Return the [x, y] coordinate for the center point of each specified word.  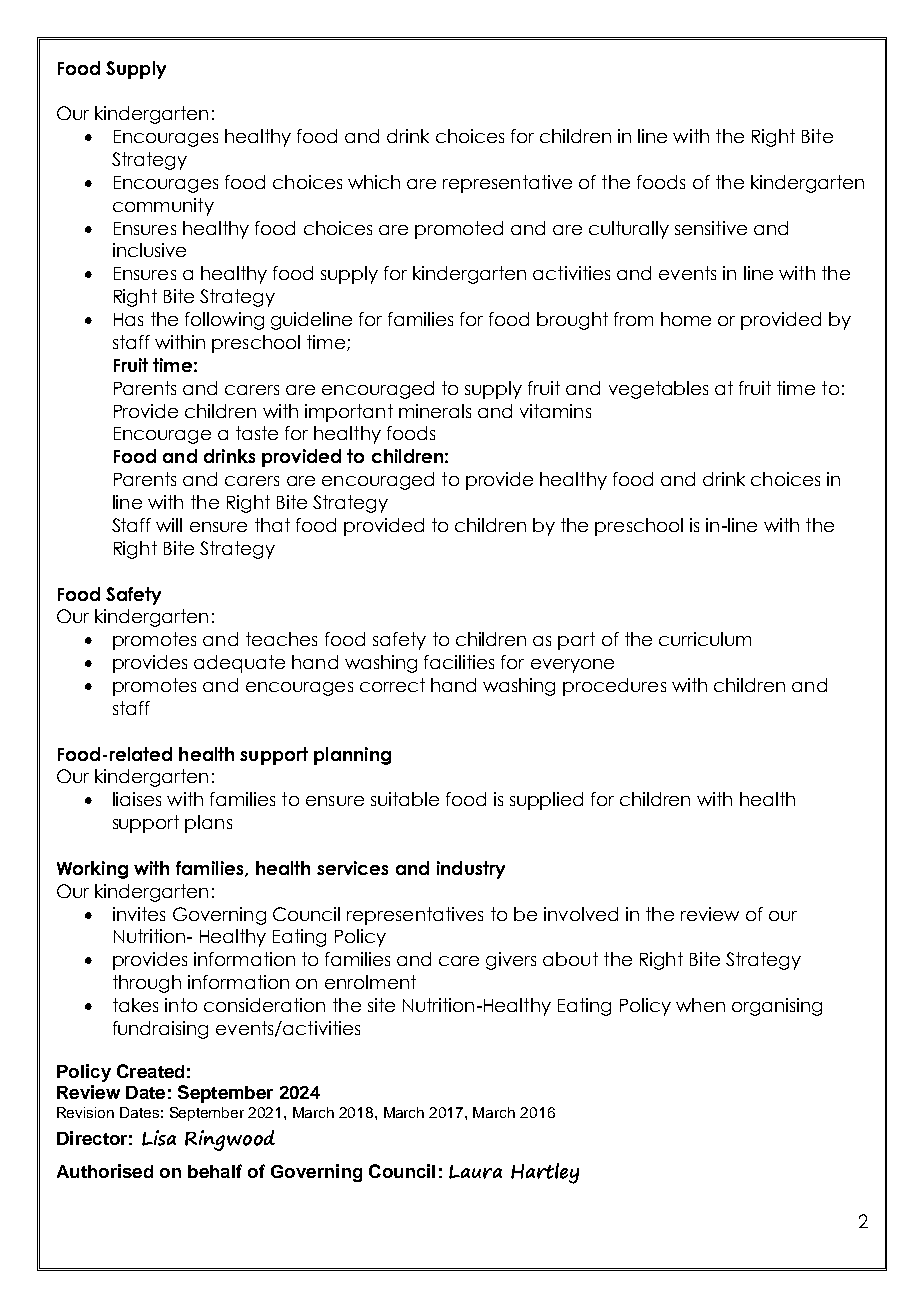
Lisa [159, 1138]
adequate [239, 664]
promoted [459, 230]
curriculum [705, 639]
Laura [475, 1172]
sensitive [711, 228]
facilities [459, 662]
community [163, 207]
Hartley [545, 1173]
